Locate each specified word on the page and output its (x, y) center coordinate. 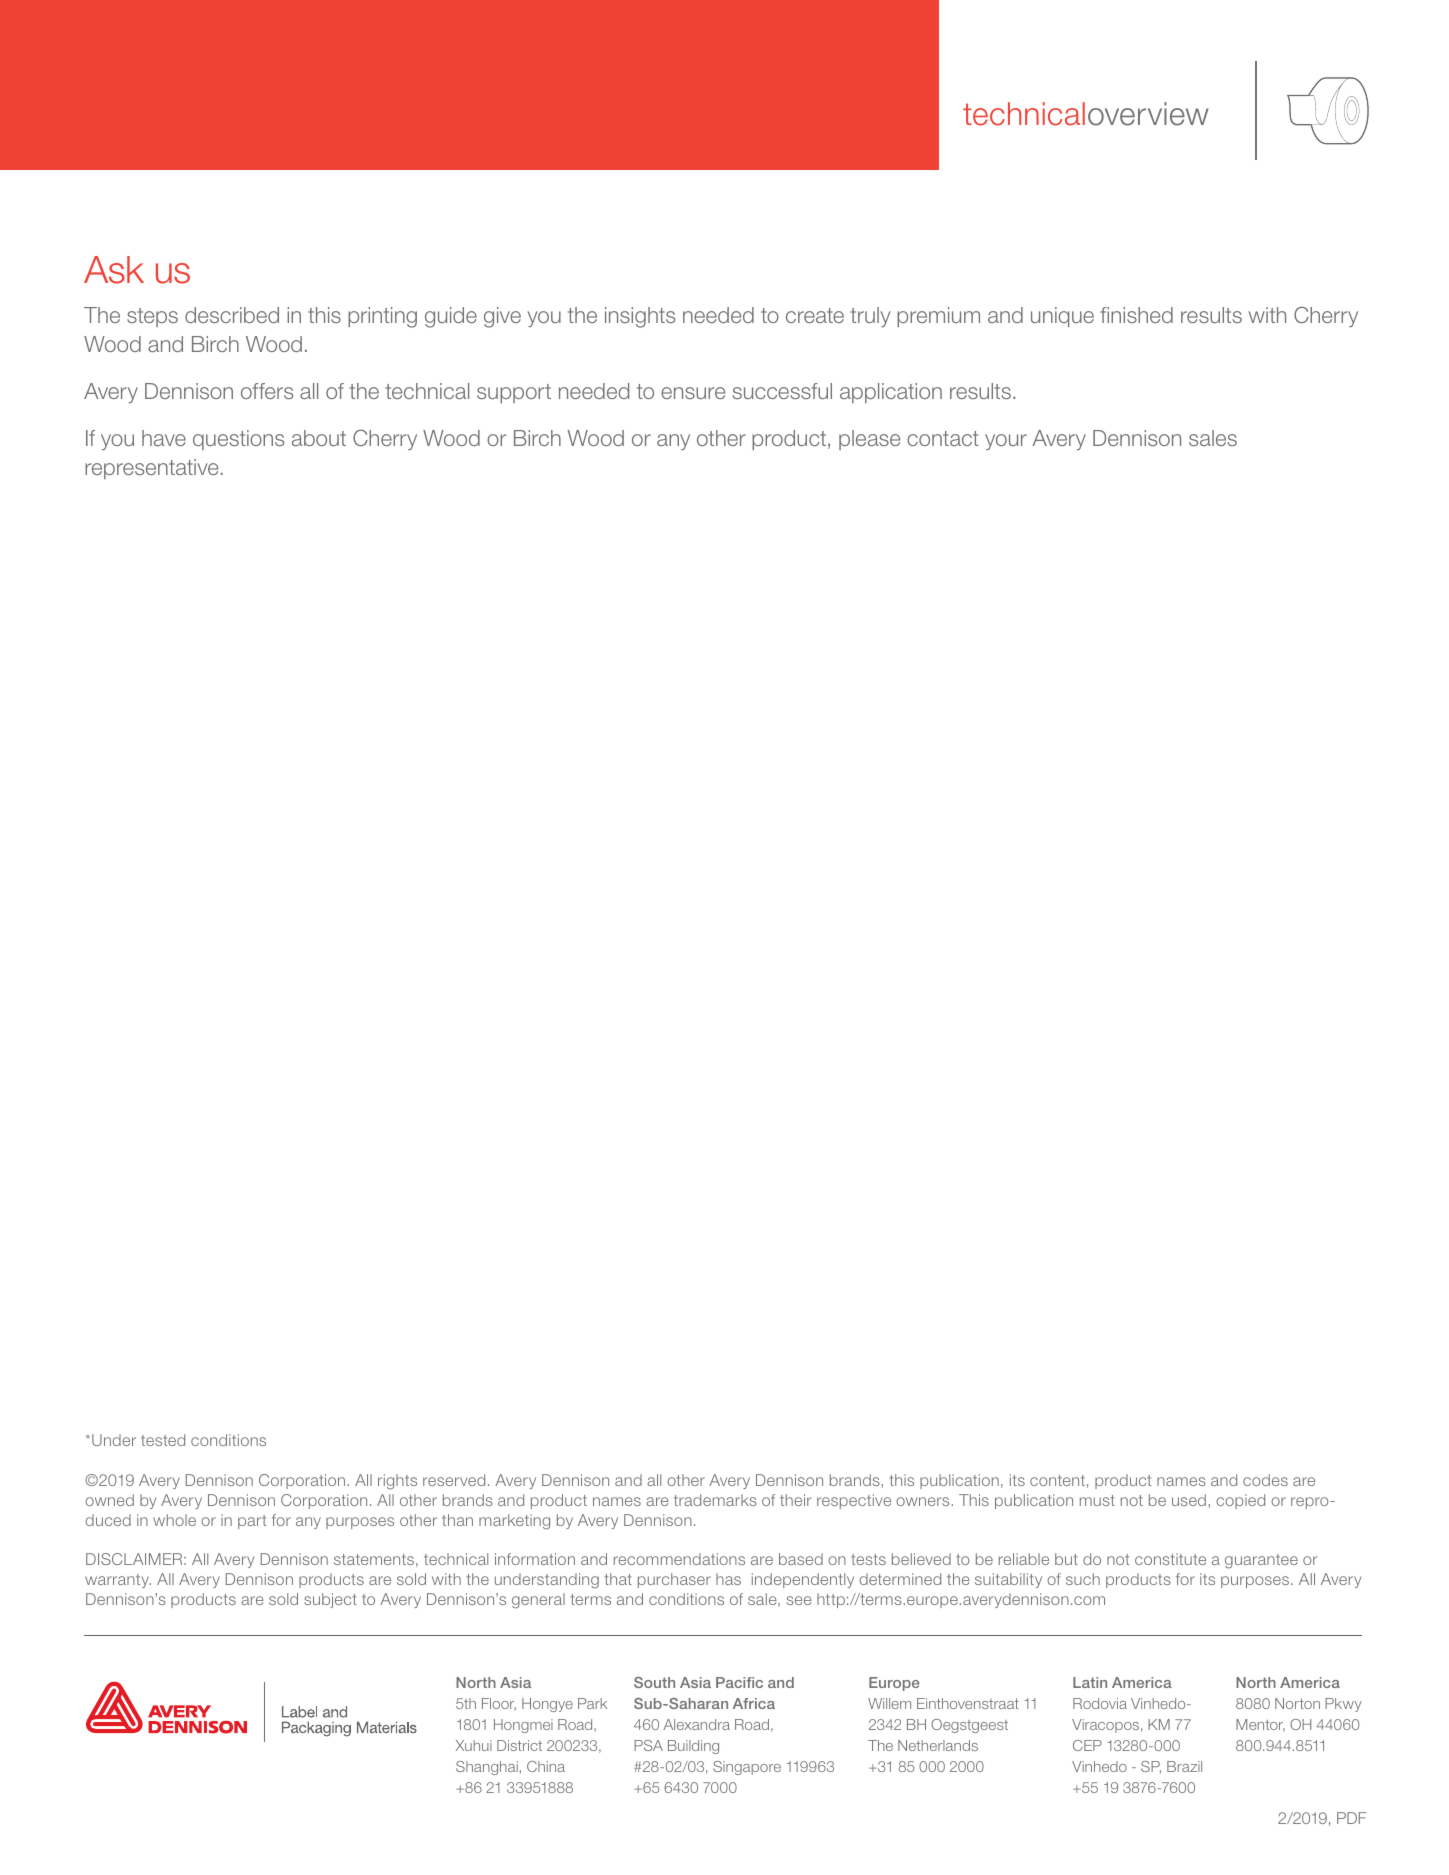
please (869, 440)
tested (163, 1440)
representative (151, 469)
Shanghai (487, 1768)
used (1189, 1500)
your (1006, 442)
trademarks (715, 1500)
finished (1136, 315)
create (815, 315)
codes (1265, 1480)
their (795, 1500)
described (232, 315)
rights (397, 1482)
